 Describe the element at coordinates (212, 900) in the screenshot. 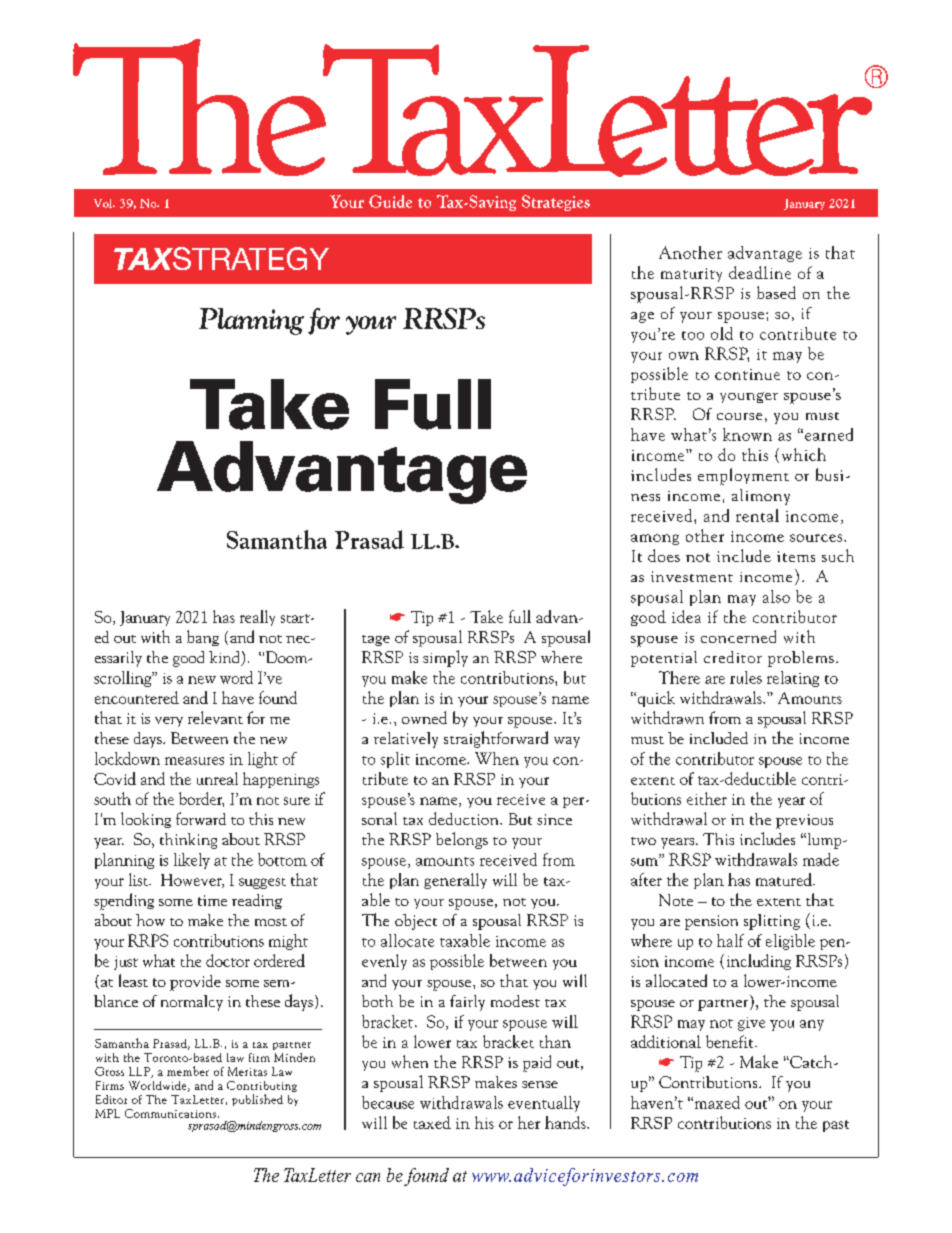

I see `time` at that location.
